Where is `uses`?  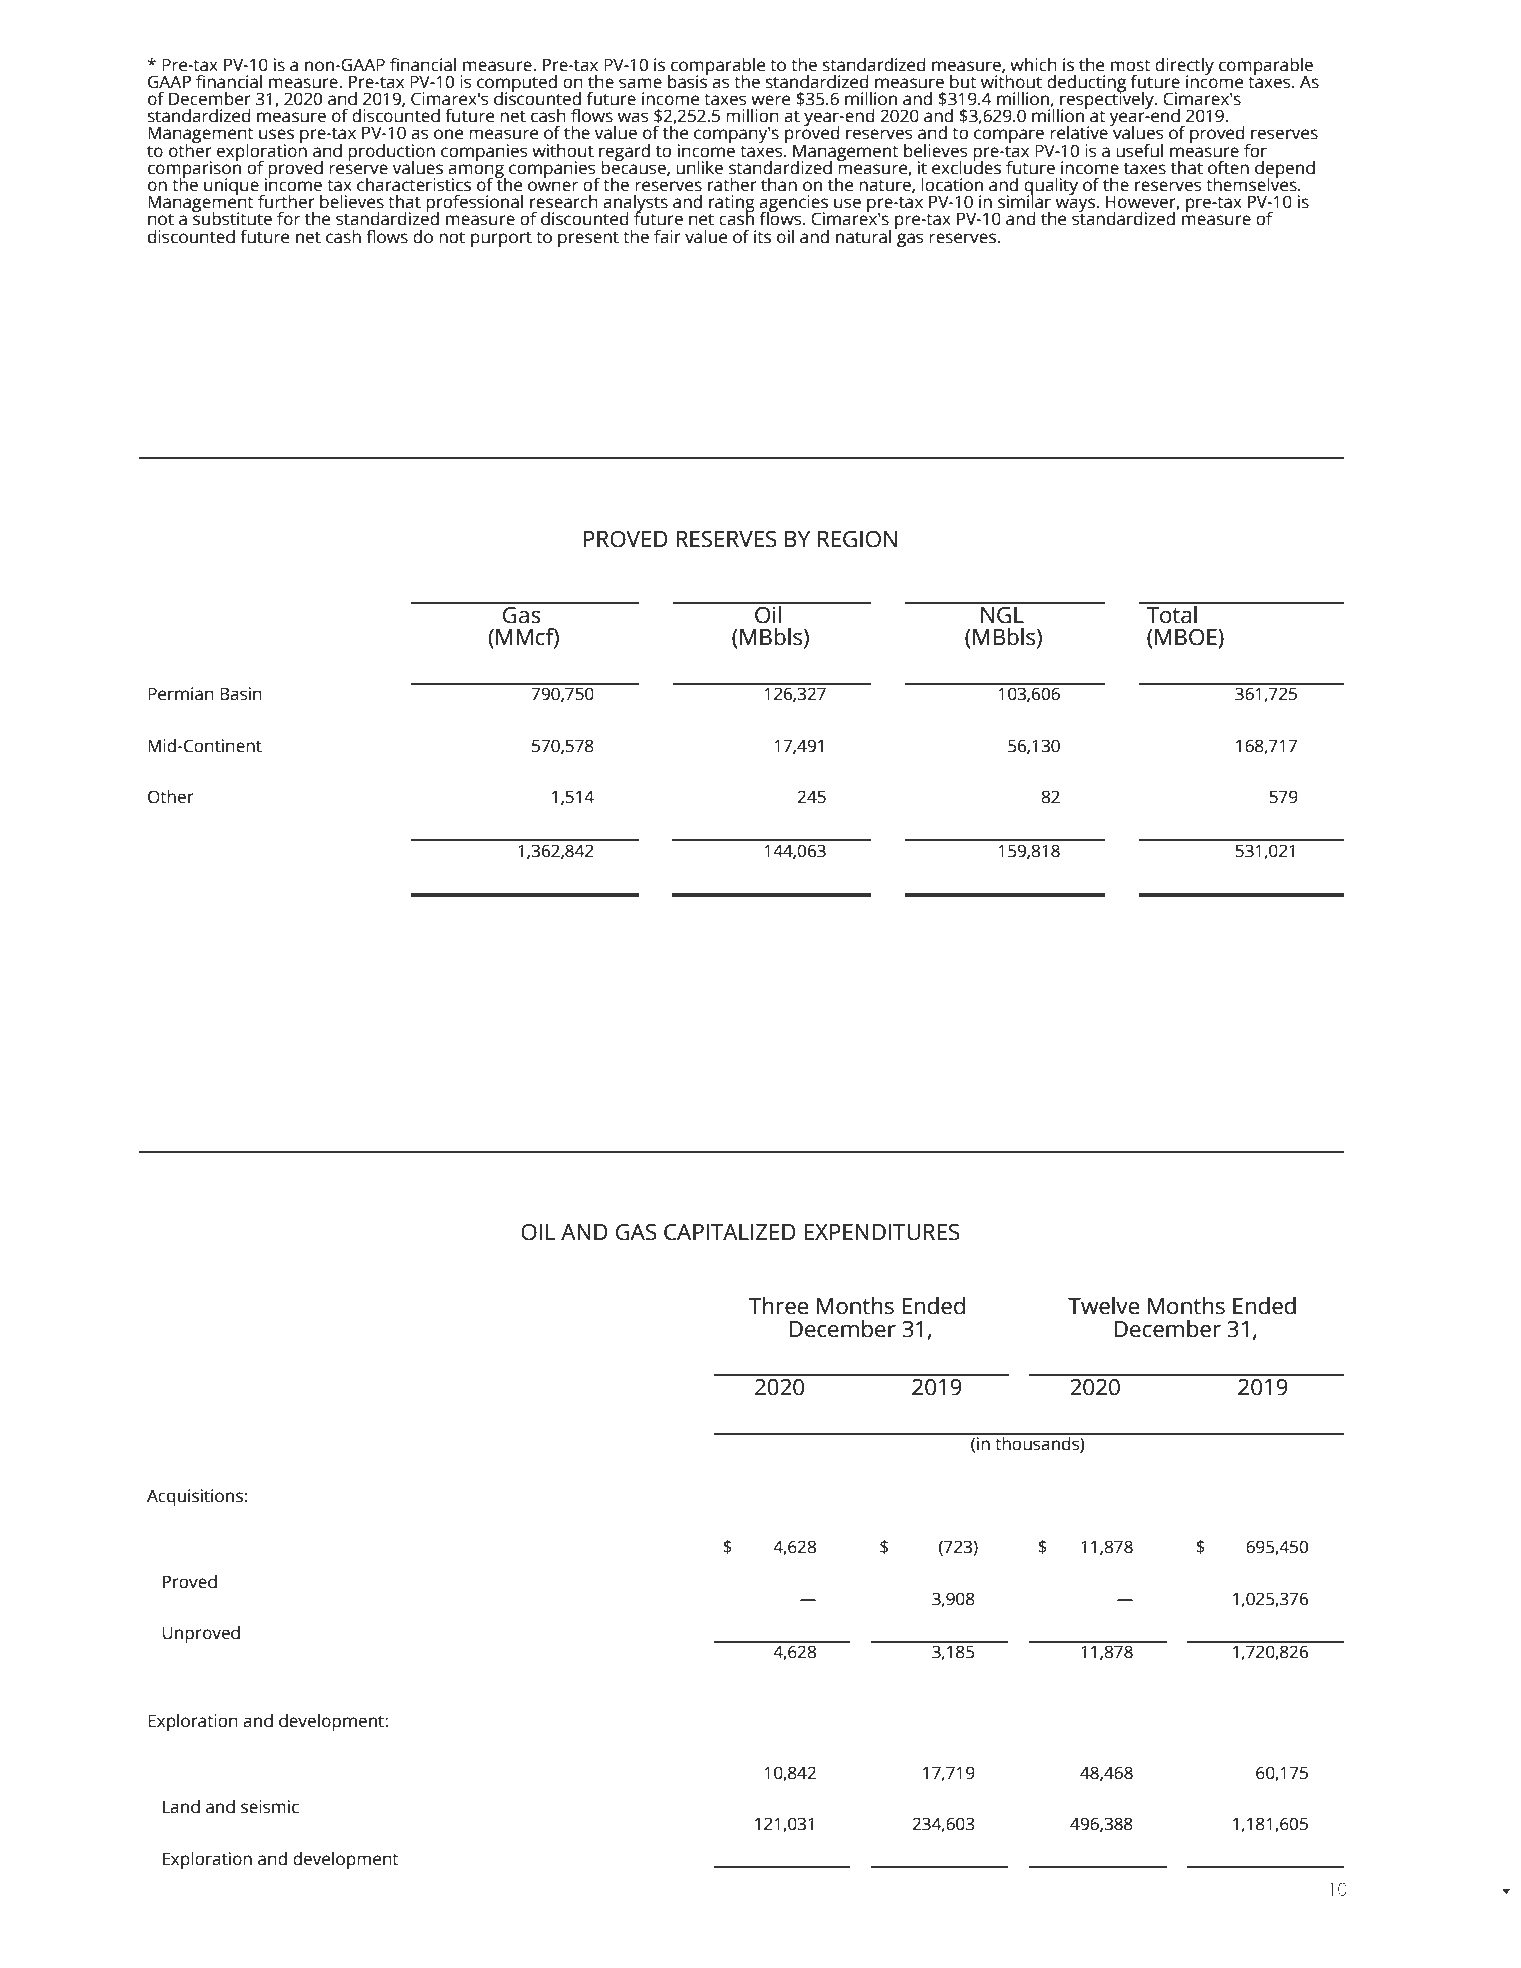
uses is located at coordinates (276, 134).
